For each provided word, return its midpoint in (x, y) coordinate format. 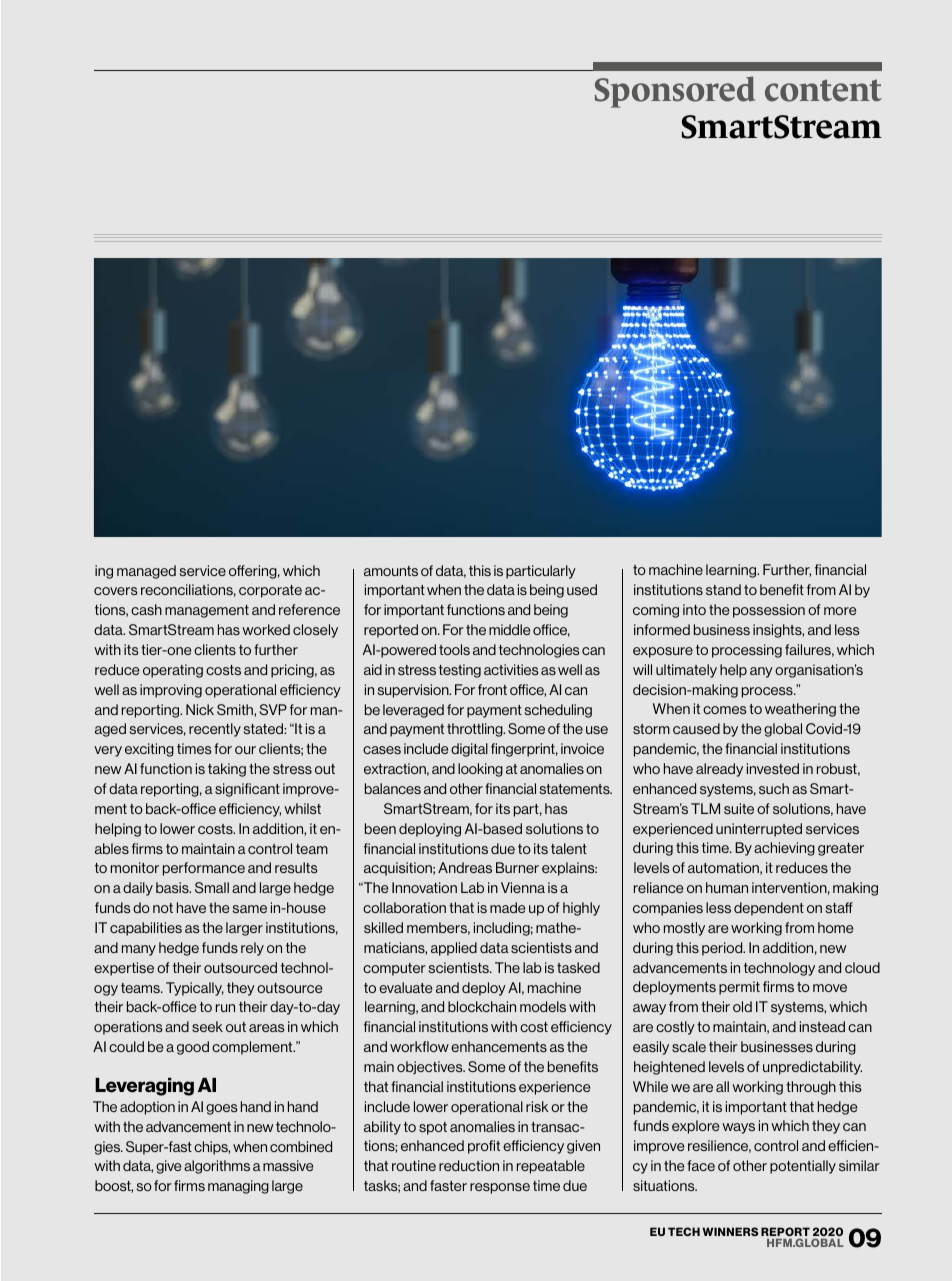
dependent (769, 909)
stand (723, 589)
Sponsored (675, 92)
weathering (800, 710)
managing (238, 1187)
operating (173, 671)
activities (511, 669)
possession (769, 611)
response (500, 1188)
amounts (391, 571)
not (163, 908)
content (823, 90)
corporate (270, 591)
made (507, 907)
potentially (803, 1167)
